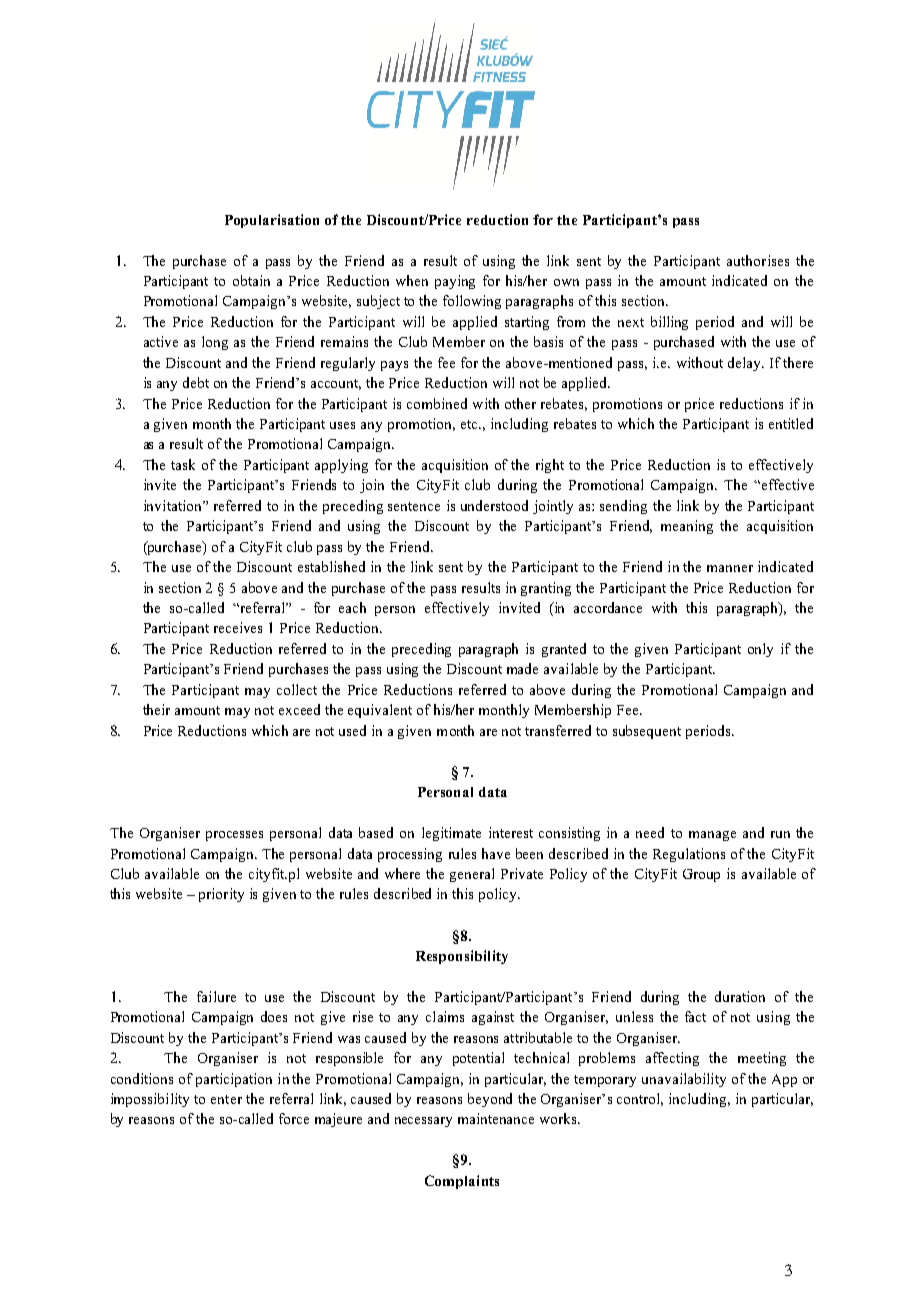 The width and height of the screenshot is (924, 1302). I want to click on obtain, so click(251, 280).
